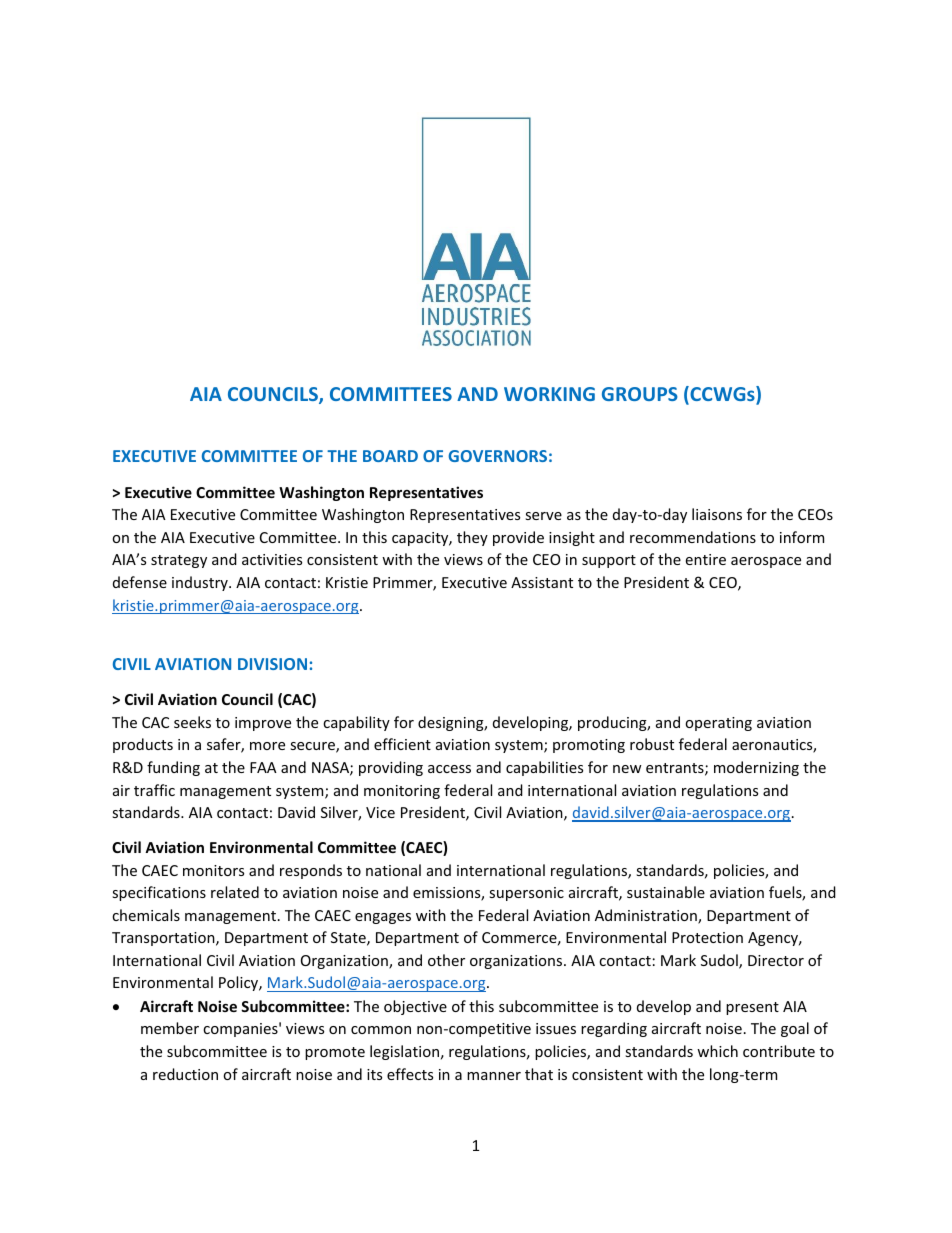 This image has height=1233, width=952. Describe the element at coordinates (192, 722) in the image. I see `seeks` at that location.
